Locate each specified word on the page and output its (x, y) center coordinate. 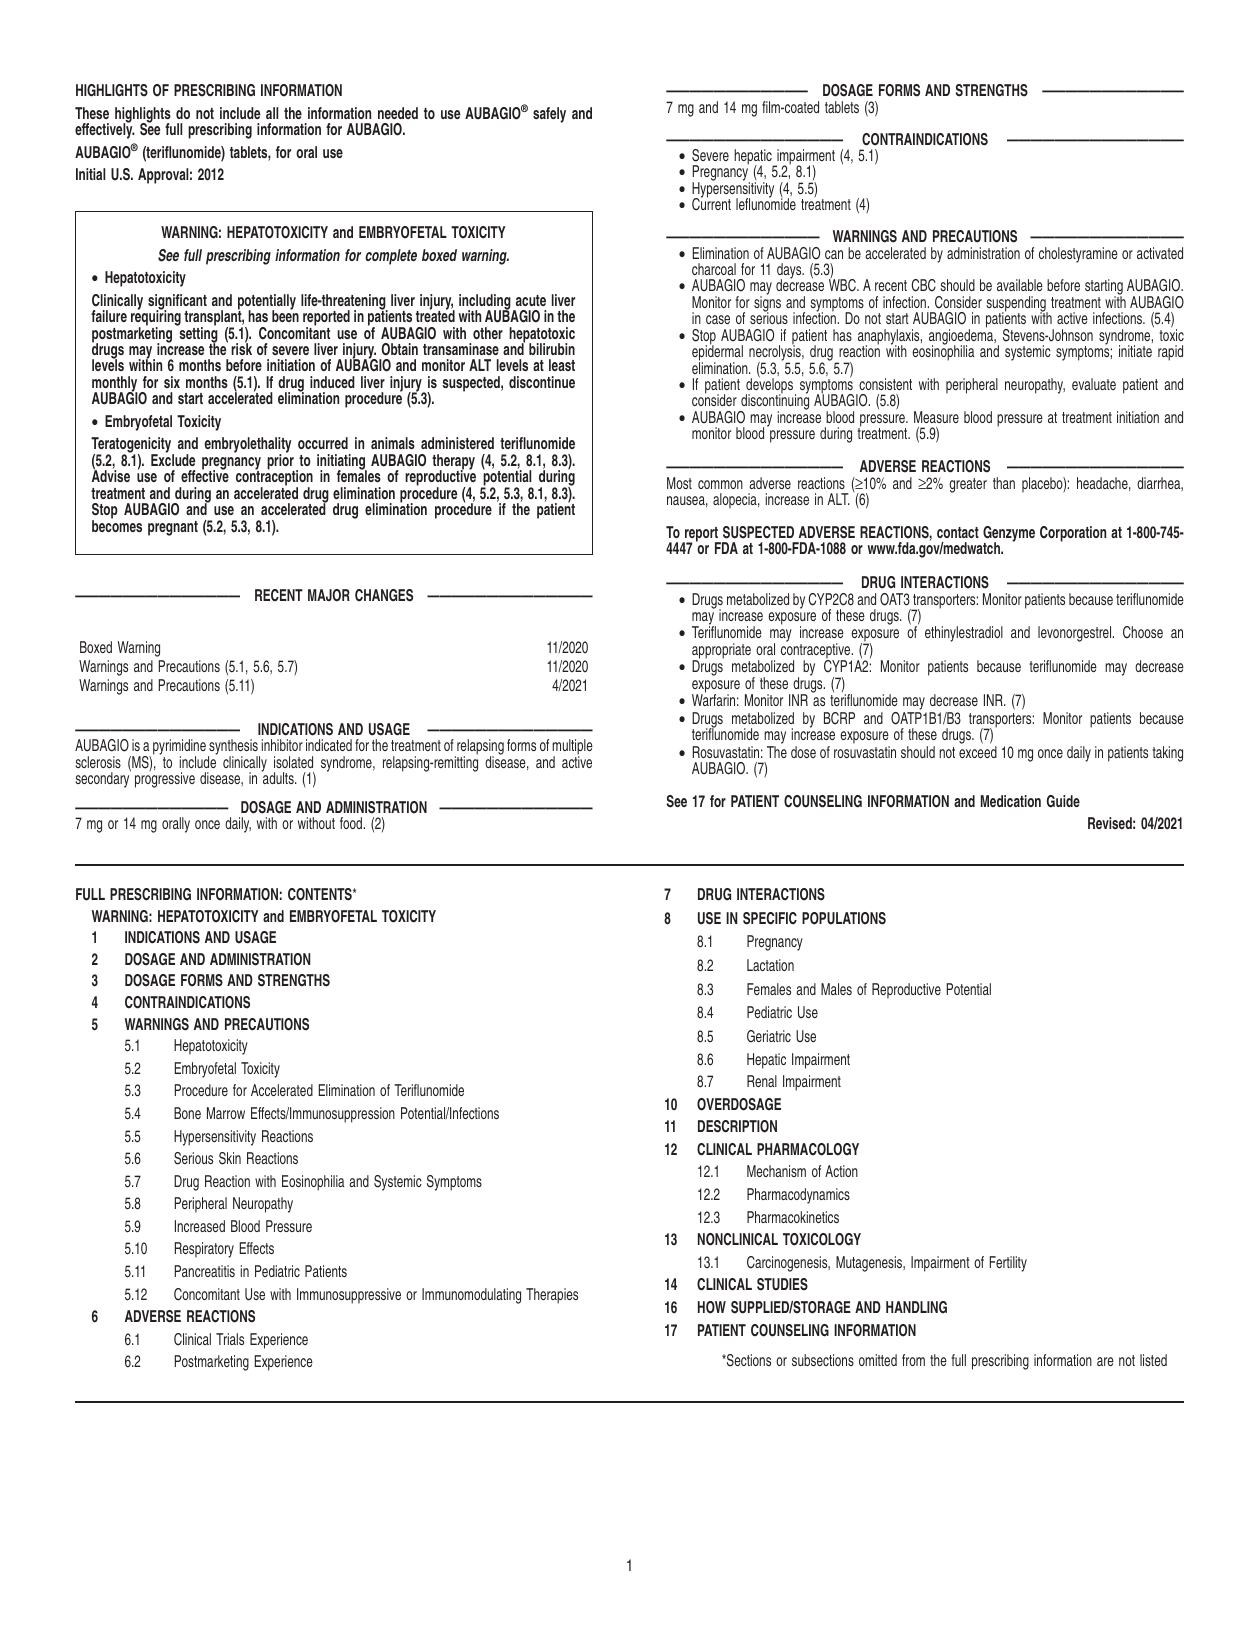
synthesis (234, 748)
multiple (572, 748)
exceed (978, 752)
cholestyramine (1078, 255)
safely (549, 115)
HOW (712, 1307)
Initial (90, 174)
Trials (230, 1339)
